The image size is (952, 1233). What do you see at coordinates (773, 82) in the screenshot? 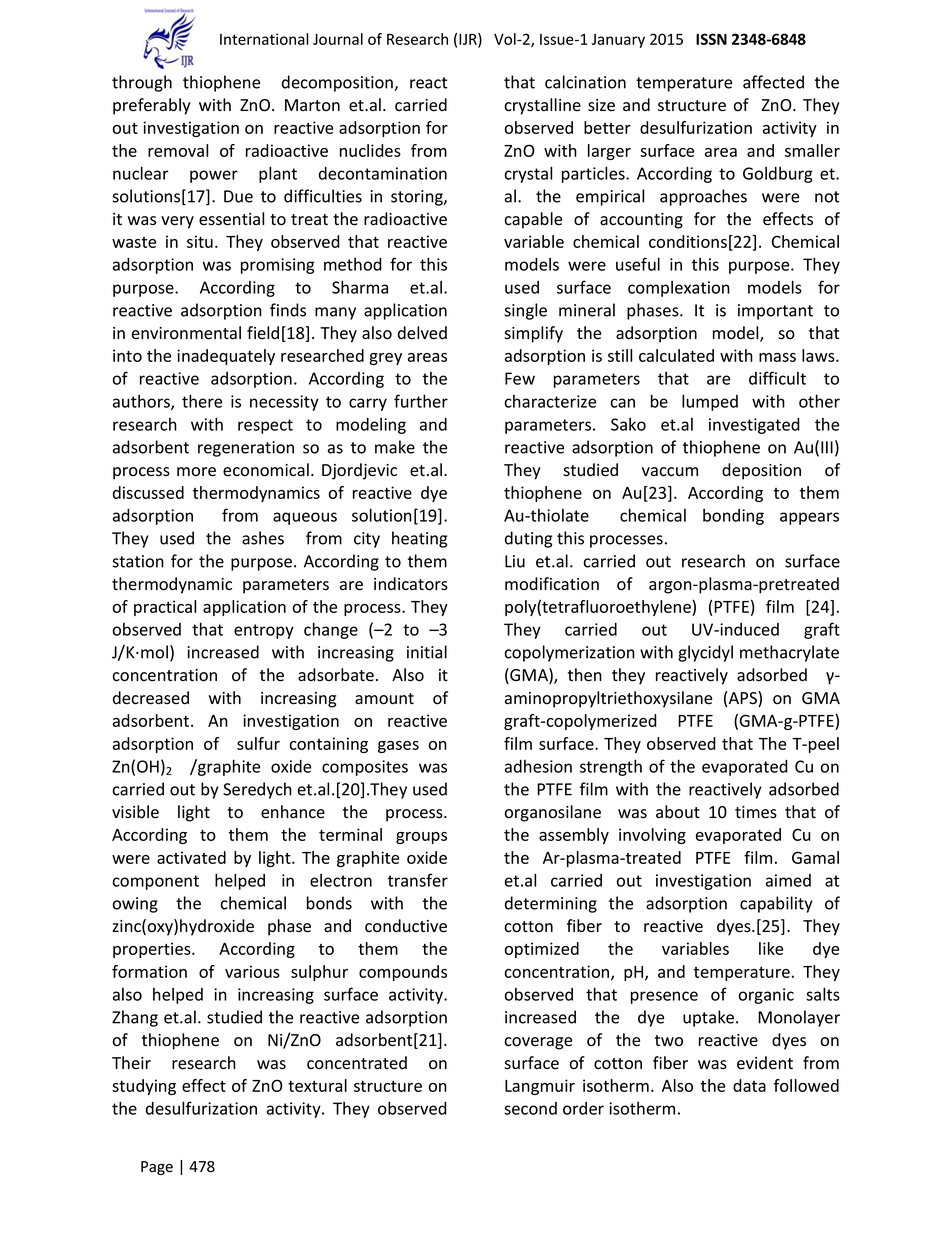
I see `affected` at bounding box center [773, 82].
